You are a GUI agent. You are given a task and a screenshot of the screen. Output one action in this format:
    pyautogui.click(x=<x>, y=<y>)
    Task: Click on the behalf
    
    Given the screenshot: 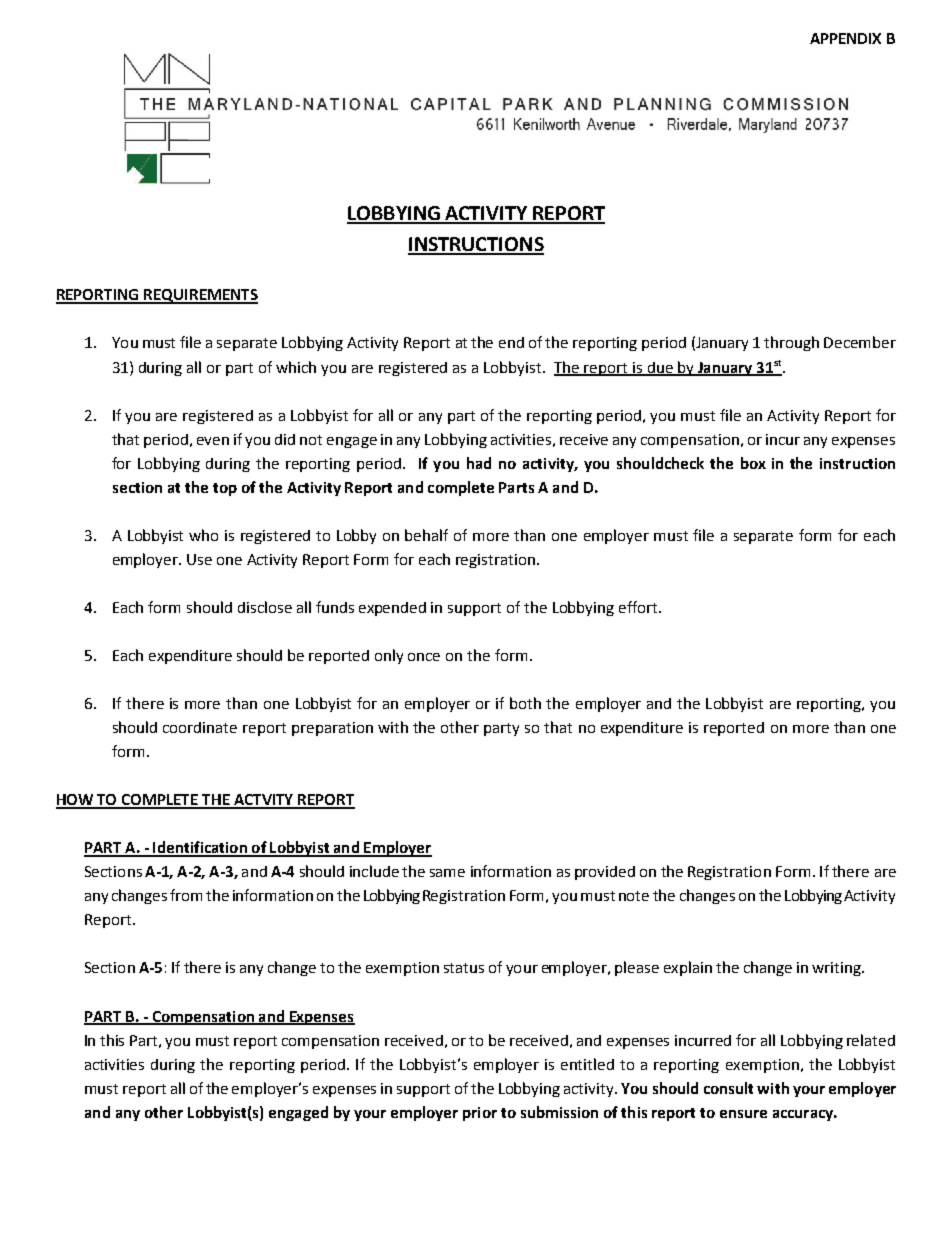 What is the action you would take?
    pyautogui.click(x=426, y=535)
